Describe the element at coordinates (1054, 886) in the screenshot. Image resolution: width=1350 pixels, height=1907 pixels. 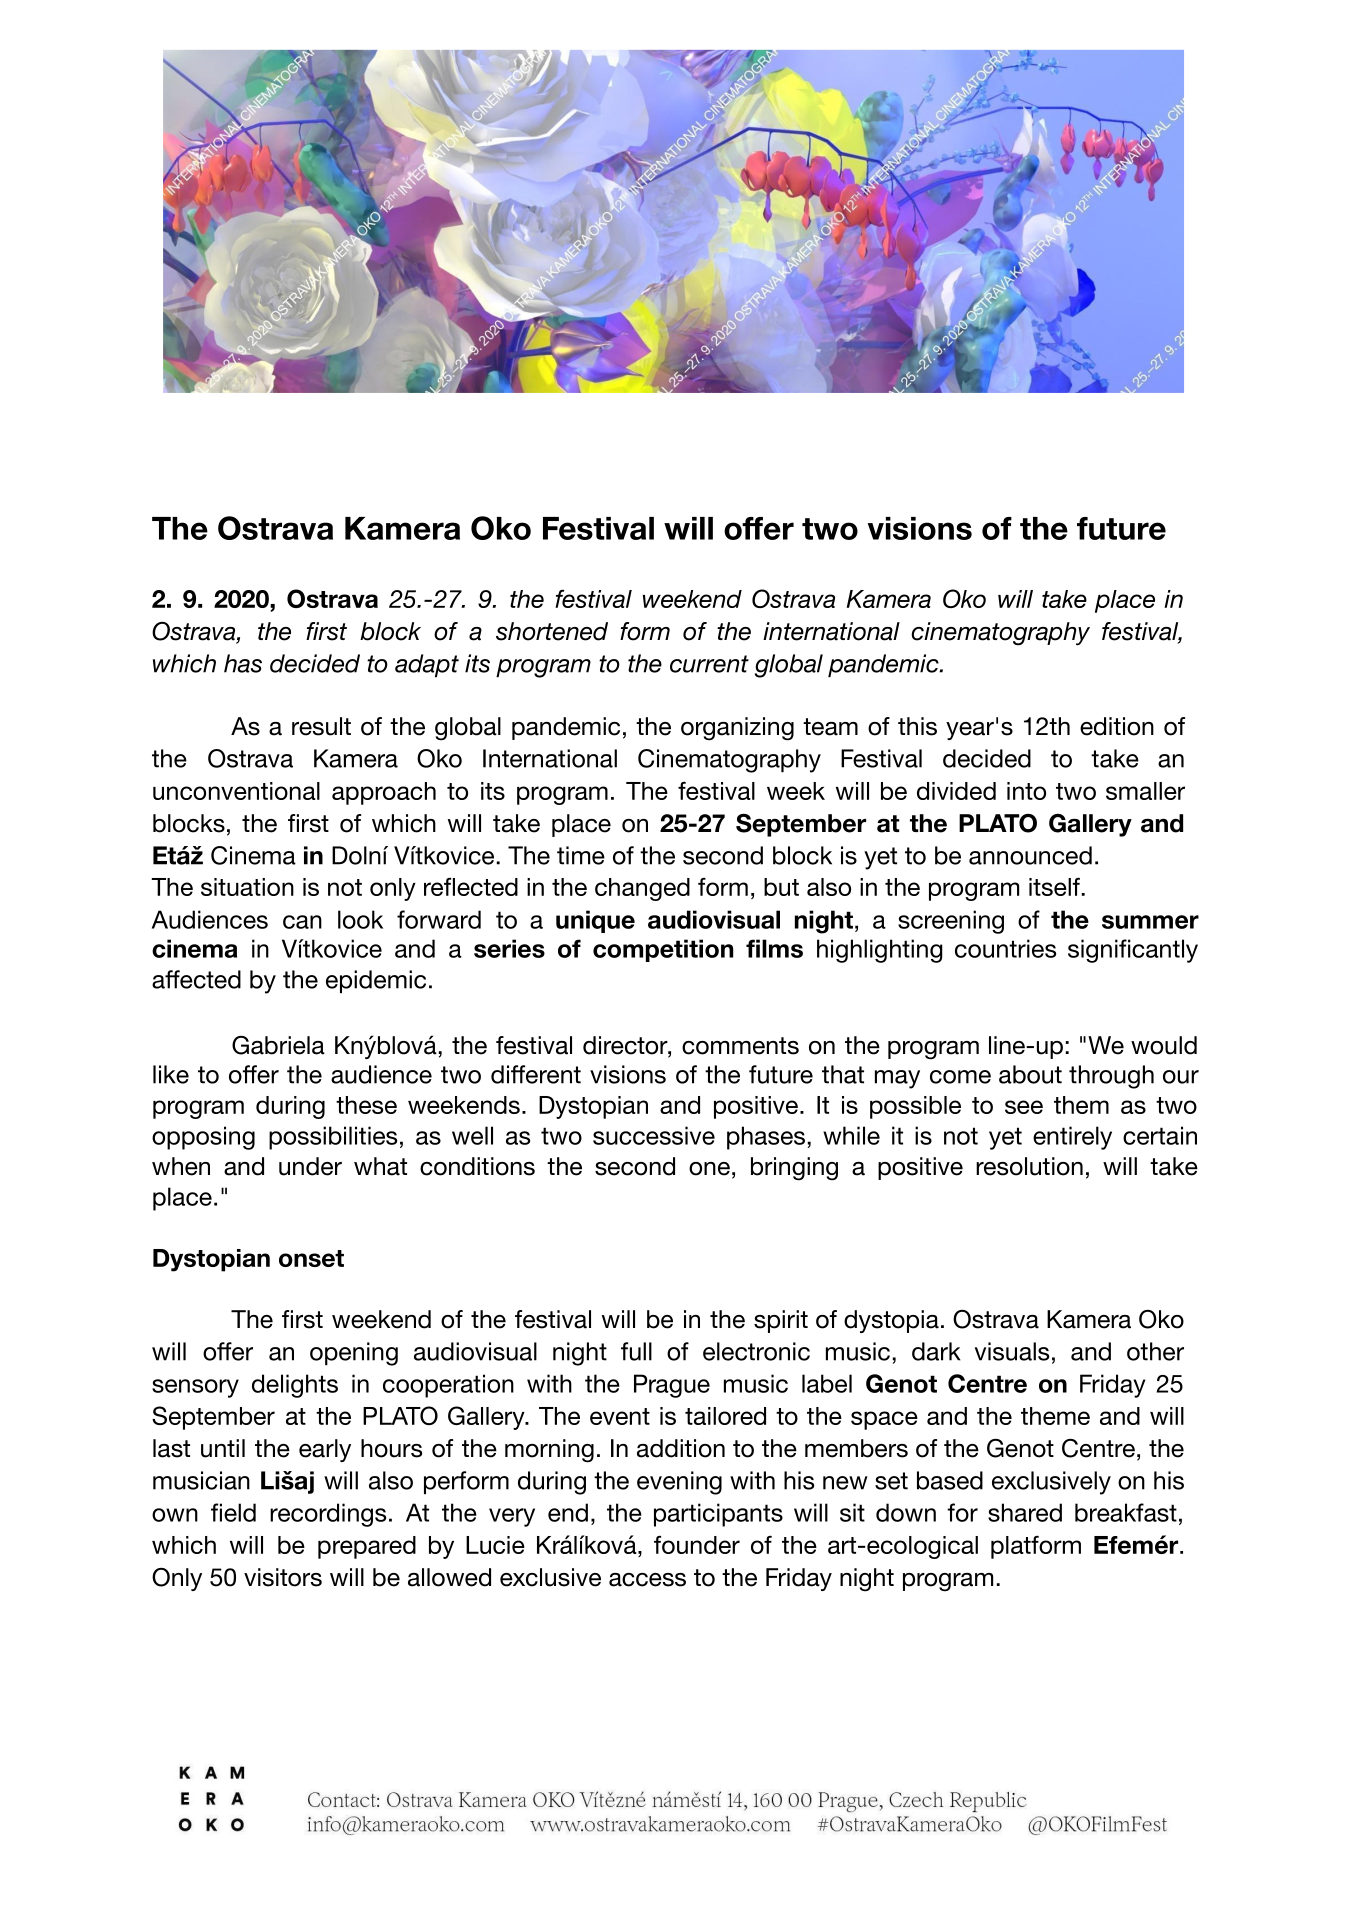
I see `itself` at that location.
